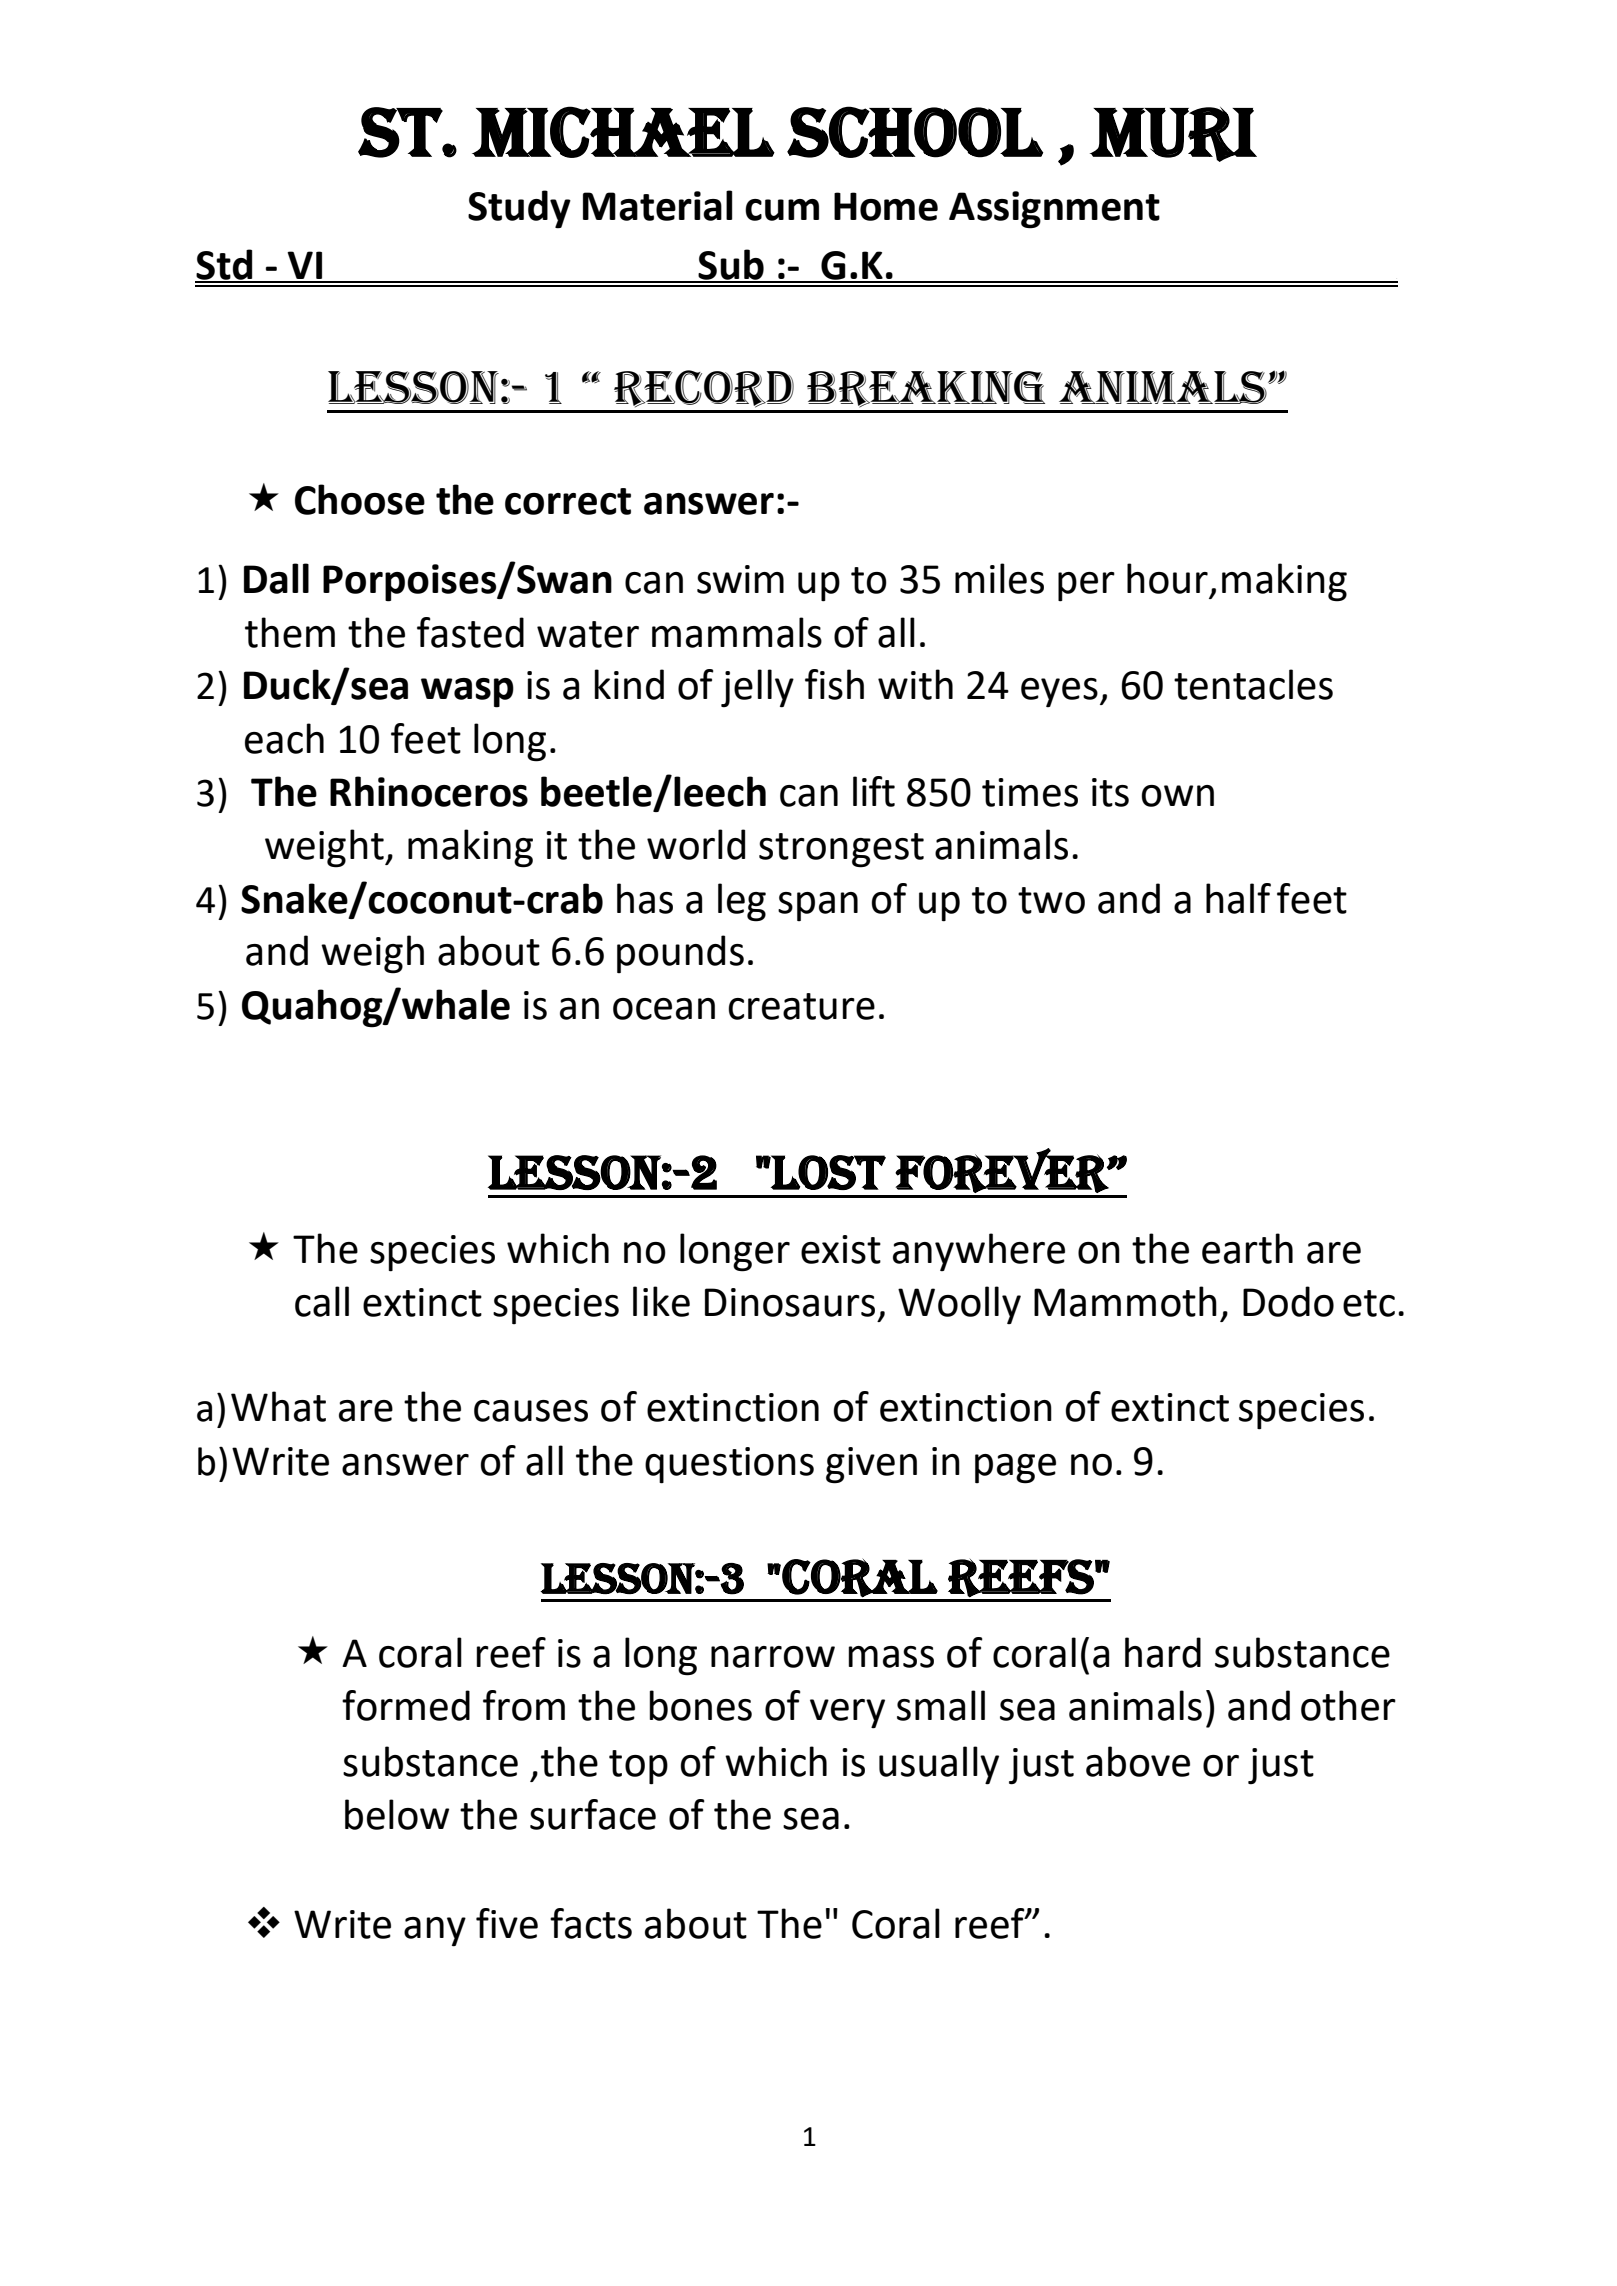 The image size is (1617, 2286). What do you see at coordinates (1253, 684) in the screenshot?
I see `tentacles` at bounding box center [1253, 684].
